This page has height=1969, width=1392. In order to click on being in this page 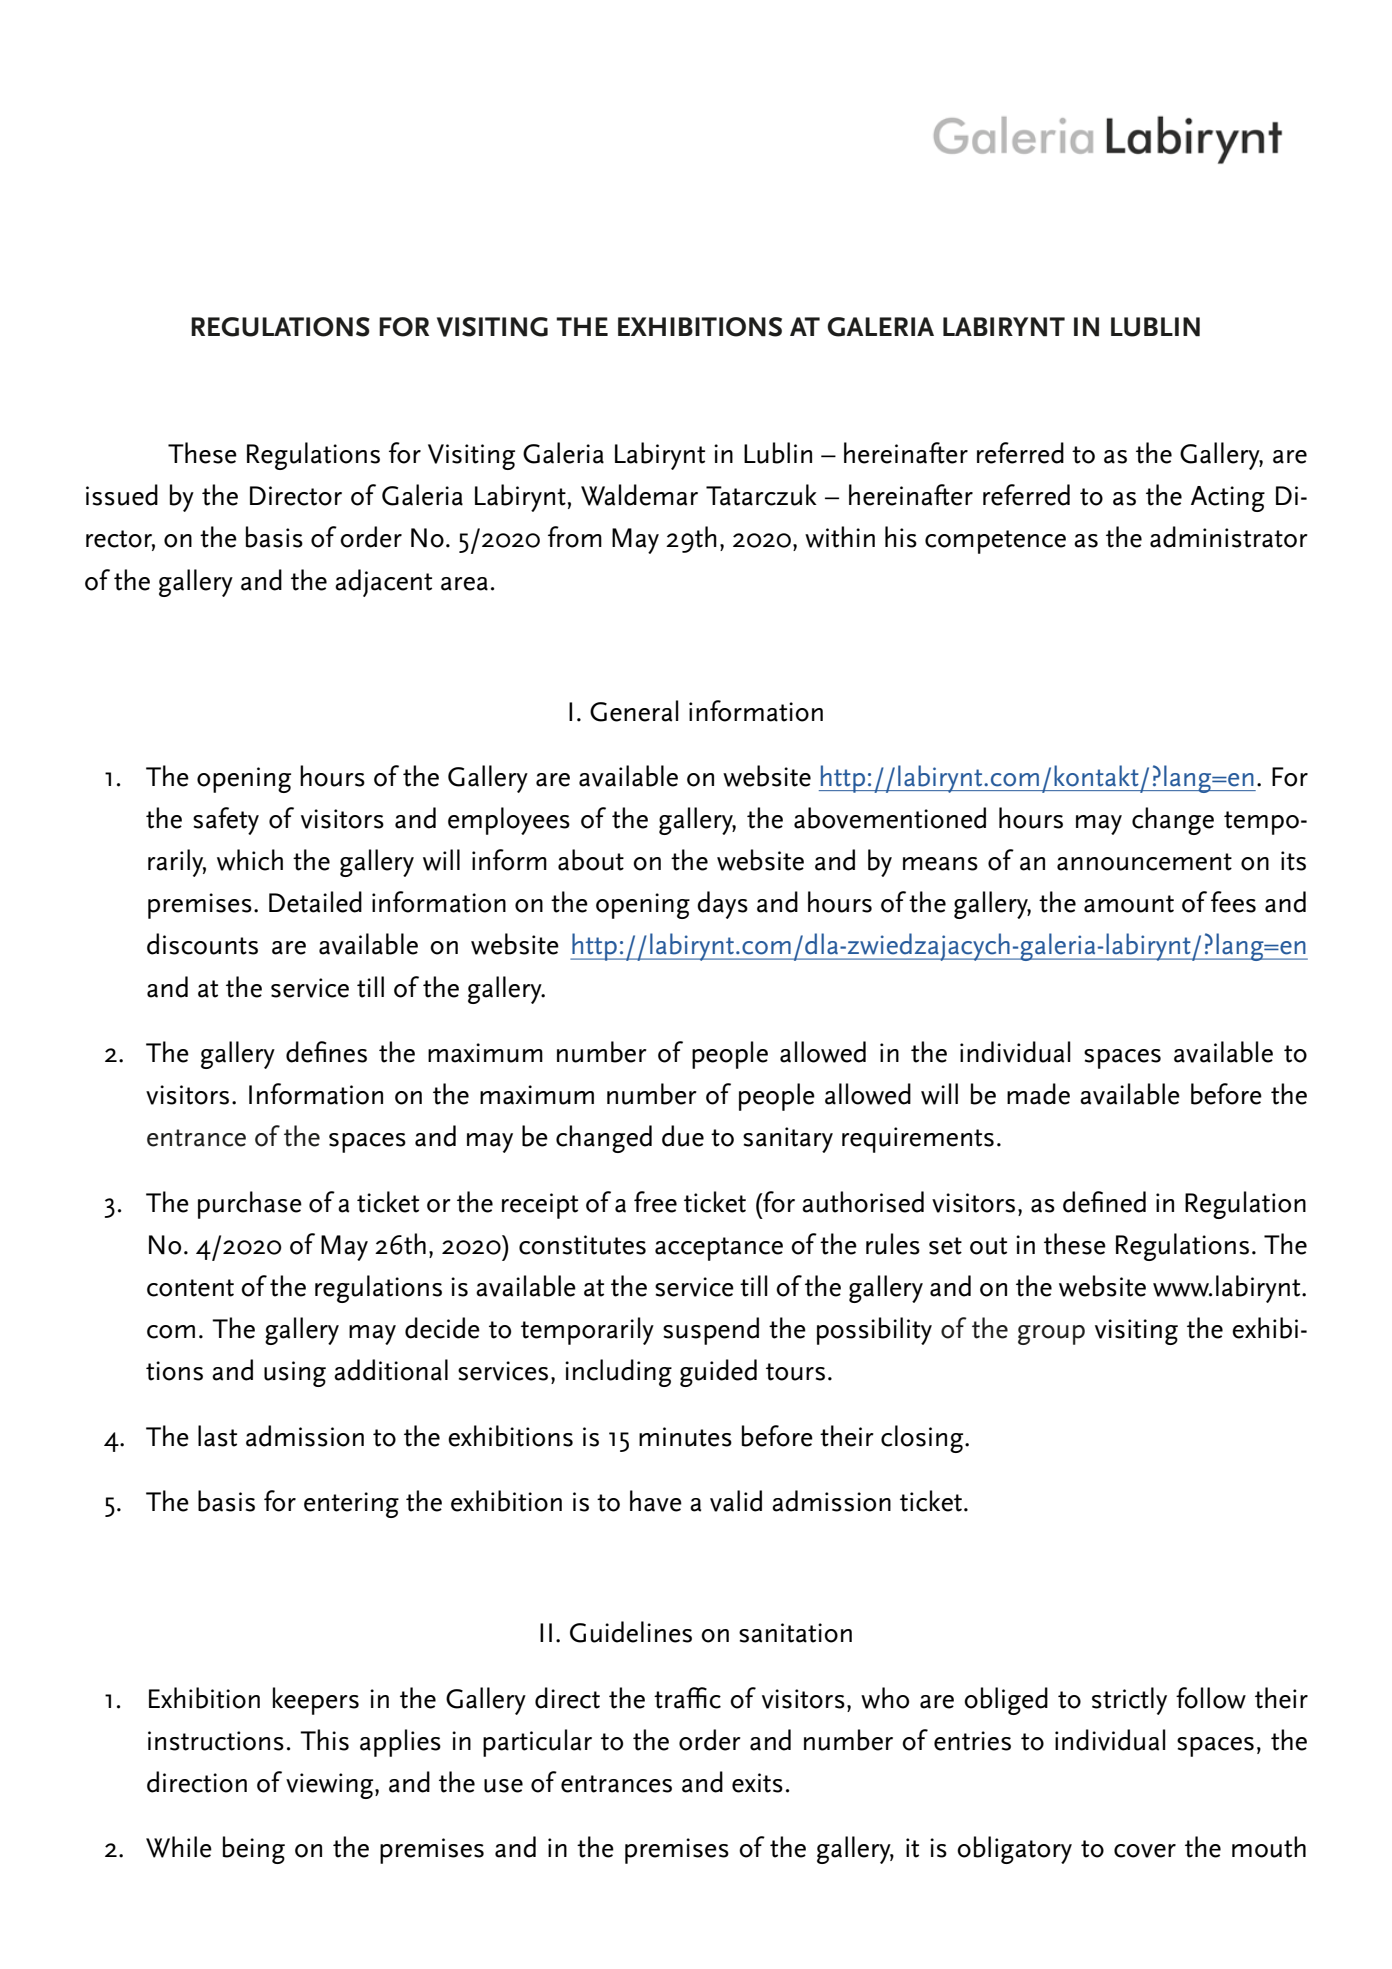, I will do `click(254, 1850)`.
